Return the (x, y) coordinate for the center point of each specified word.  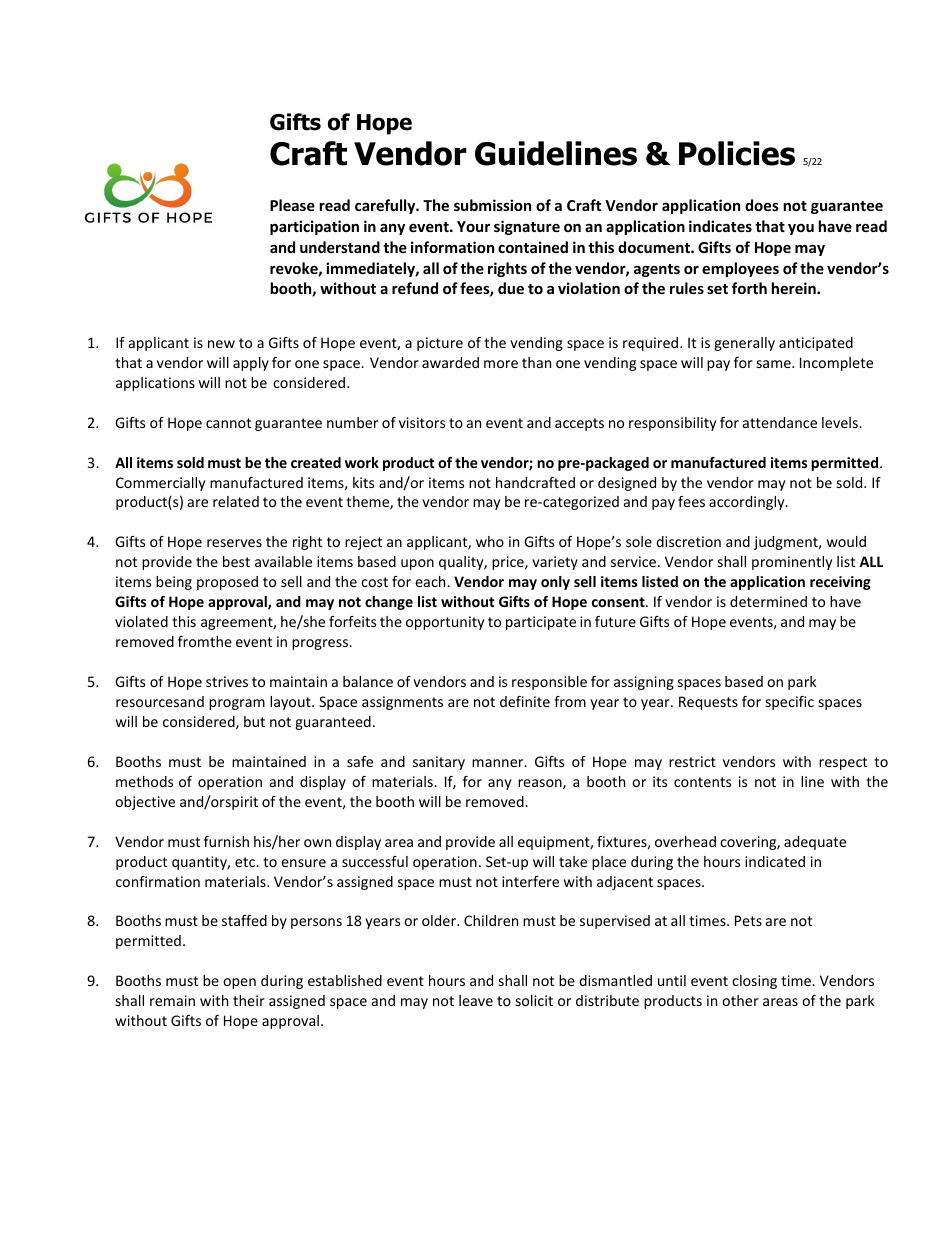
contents (702, 782)
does (762, 205)
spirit (242, 803)
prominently (792, 563)
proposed (227, 583)
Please (292, 205)
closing (754, 982)
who (490, 541)
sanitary (439, 763)
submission (492, 205)
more (501, 364)
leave (476, 1000)
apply (251, 364)
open (239, 983)
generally (744, 344)
